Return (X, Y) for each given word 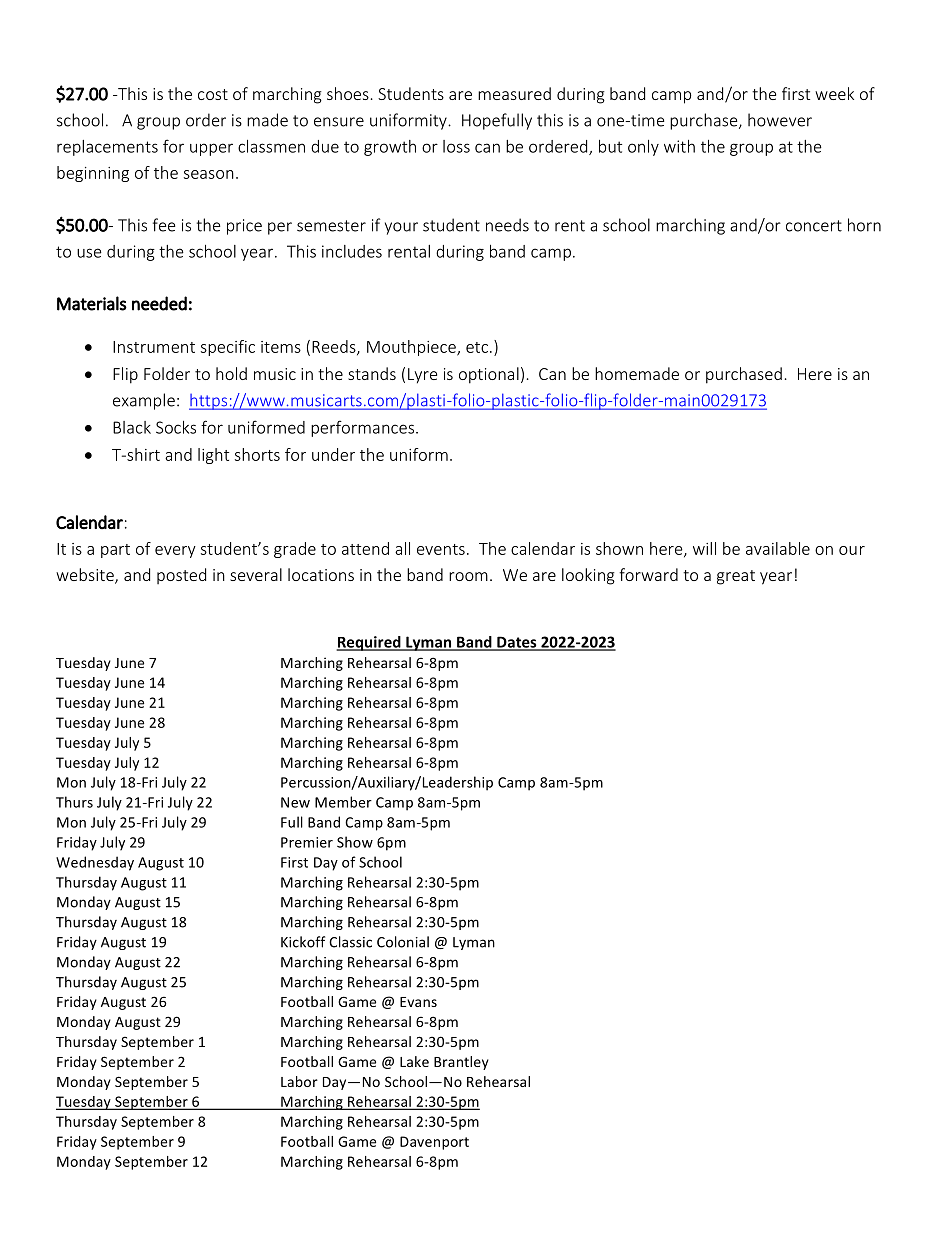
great (736, 577)
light (213, 456)
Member (343, 802)
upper (211, 149)
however (780, 120)
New (295, 802)
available (778, 548)
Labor (299, 1081)
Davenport (434, 1143)
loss (456, 146)
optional (489, 375)
